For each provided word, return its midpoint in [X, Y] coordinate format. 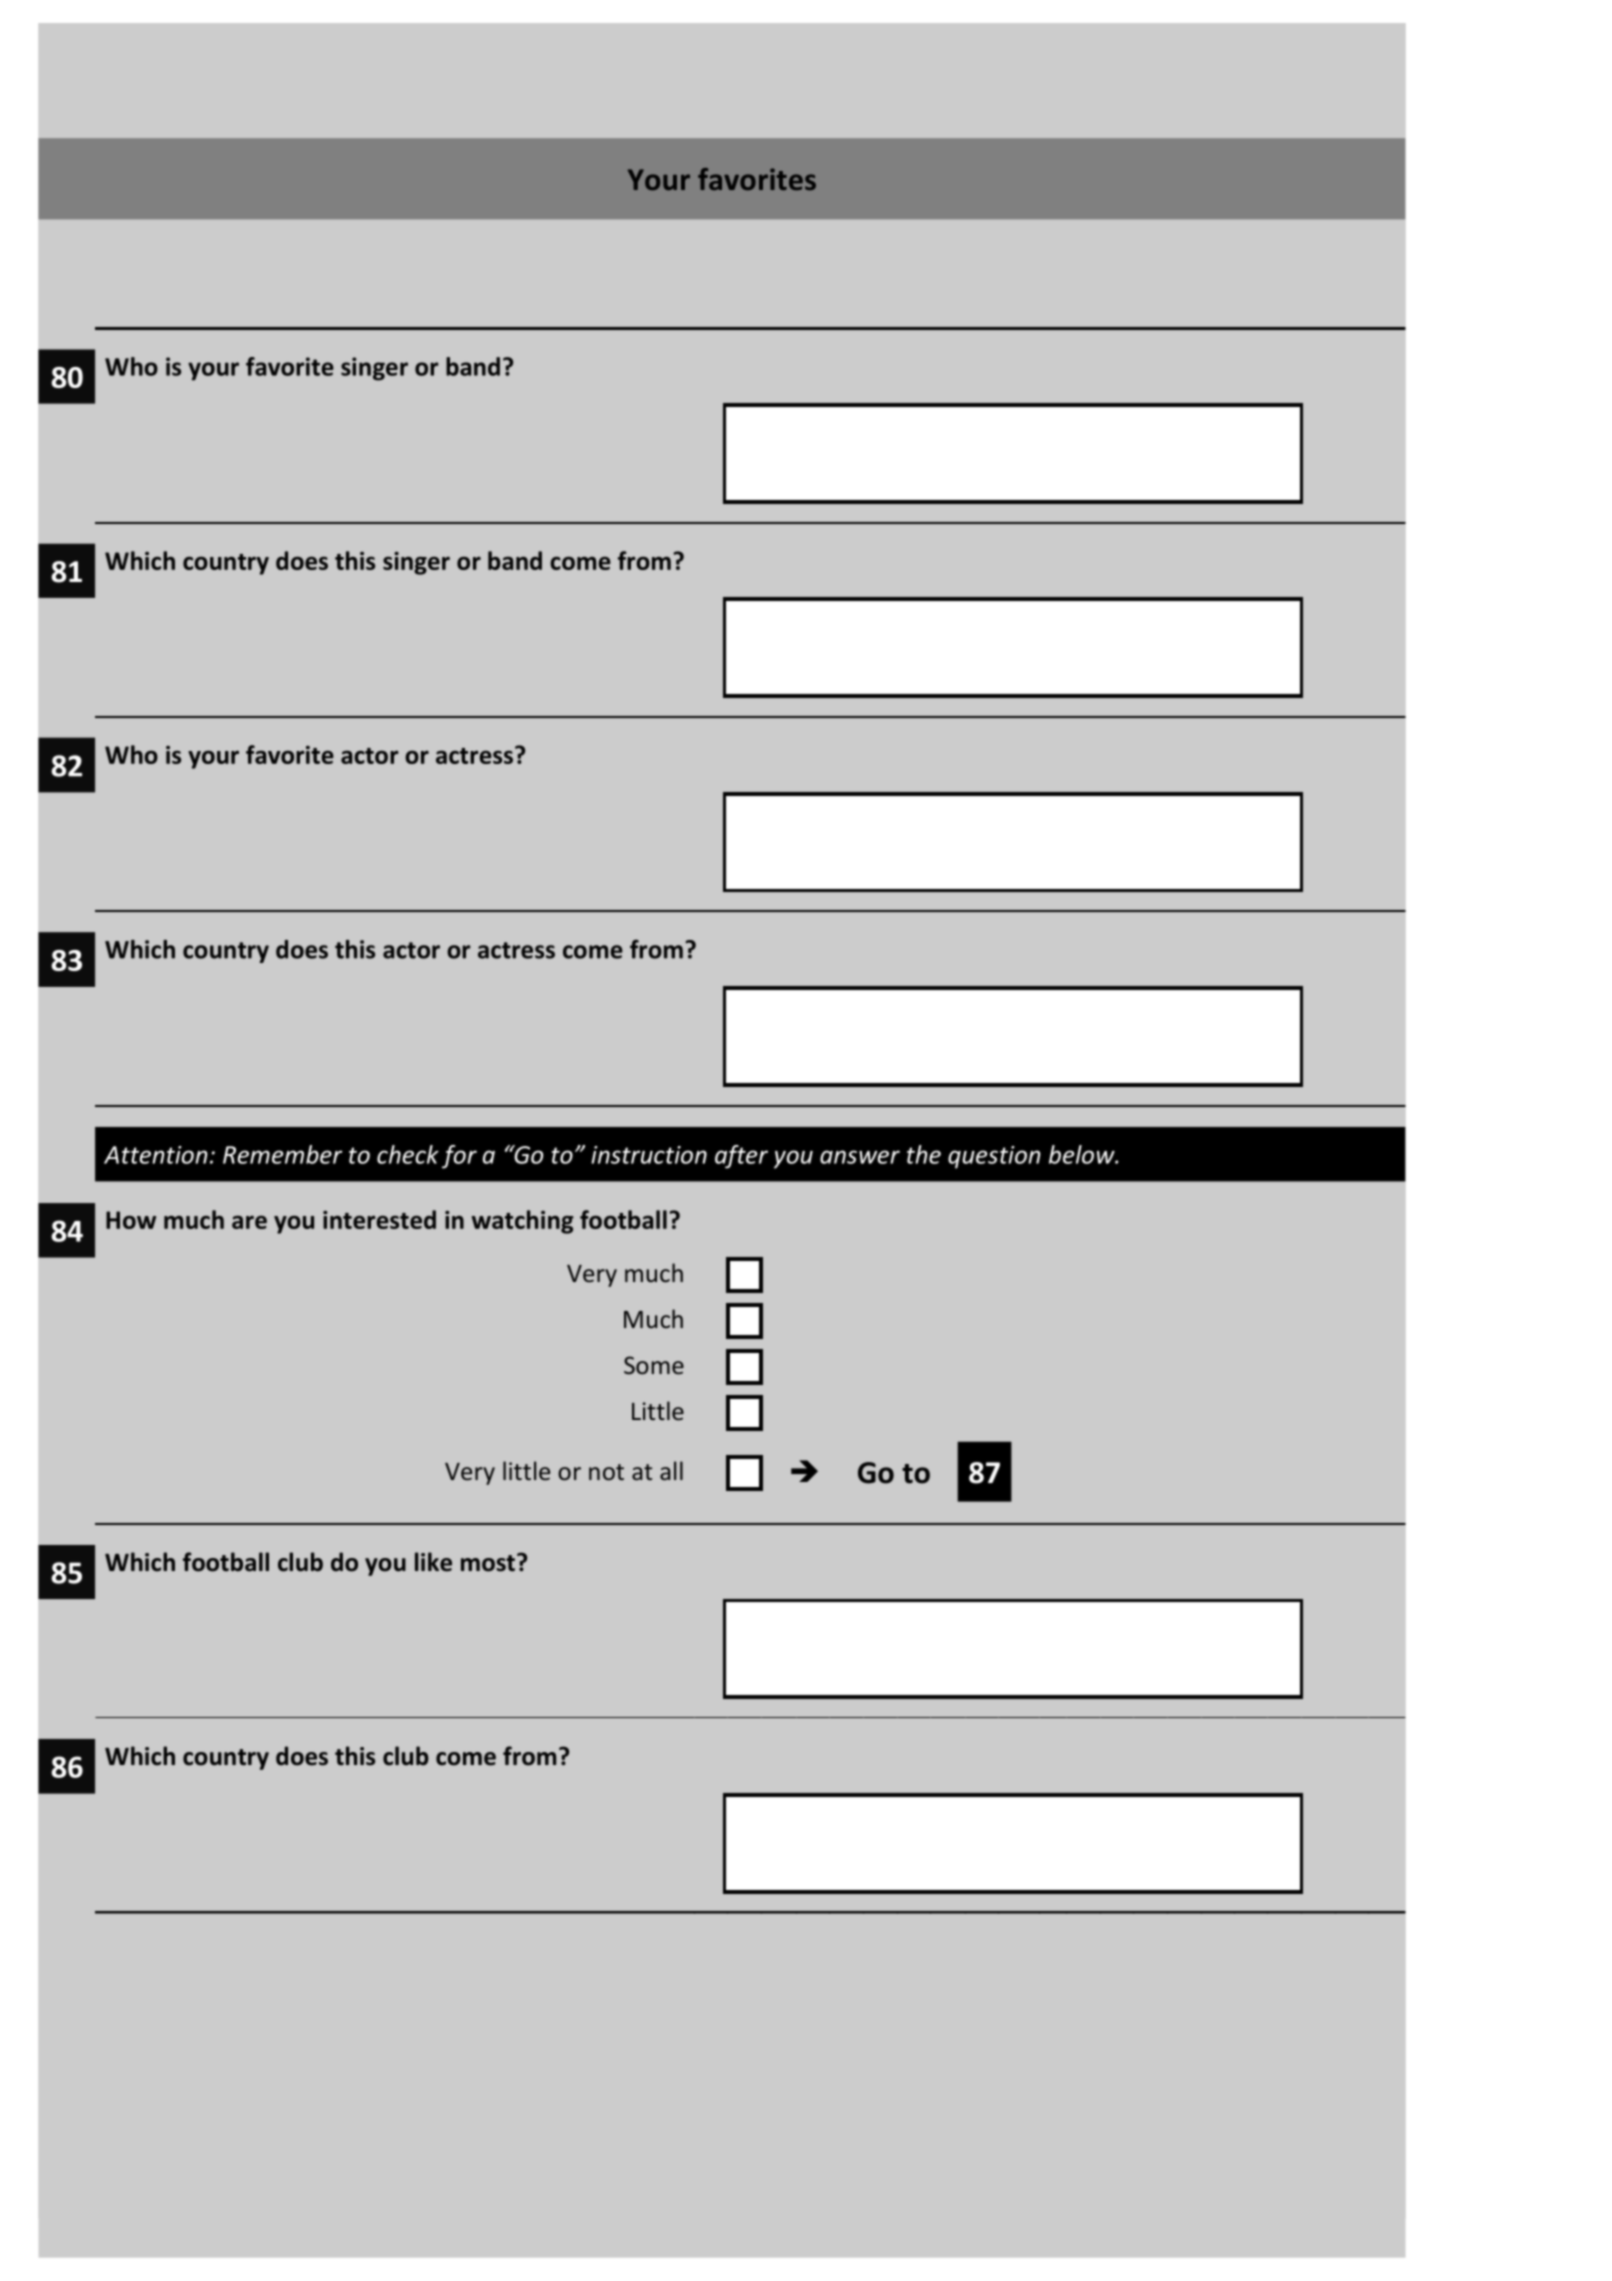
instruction [649, 1155]
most [488, 1563]
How [131, 1220]
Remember [282, 1154]
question [994, 1157]
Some [654, 1365]
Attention [156, 1155]
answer [860, 1157]
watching [523, 1222]
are [249, 1222]
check [408, 1154]
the [924, 1154]
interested [379, 1219]
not [606, 1472]
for [459, 1157]
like [433, 1562]
